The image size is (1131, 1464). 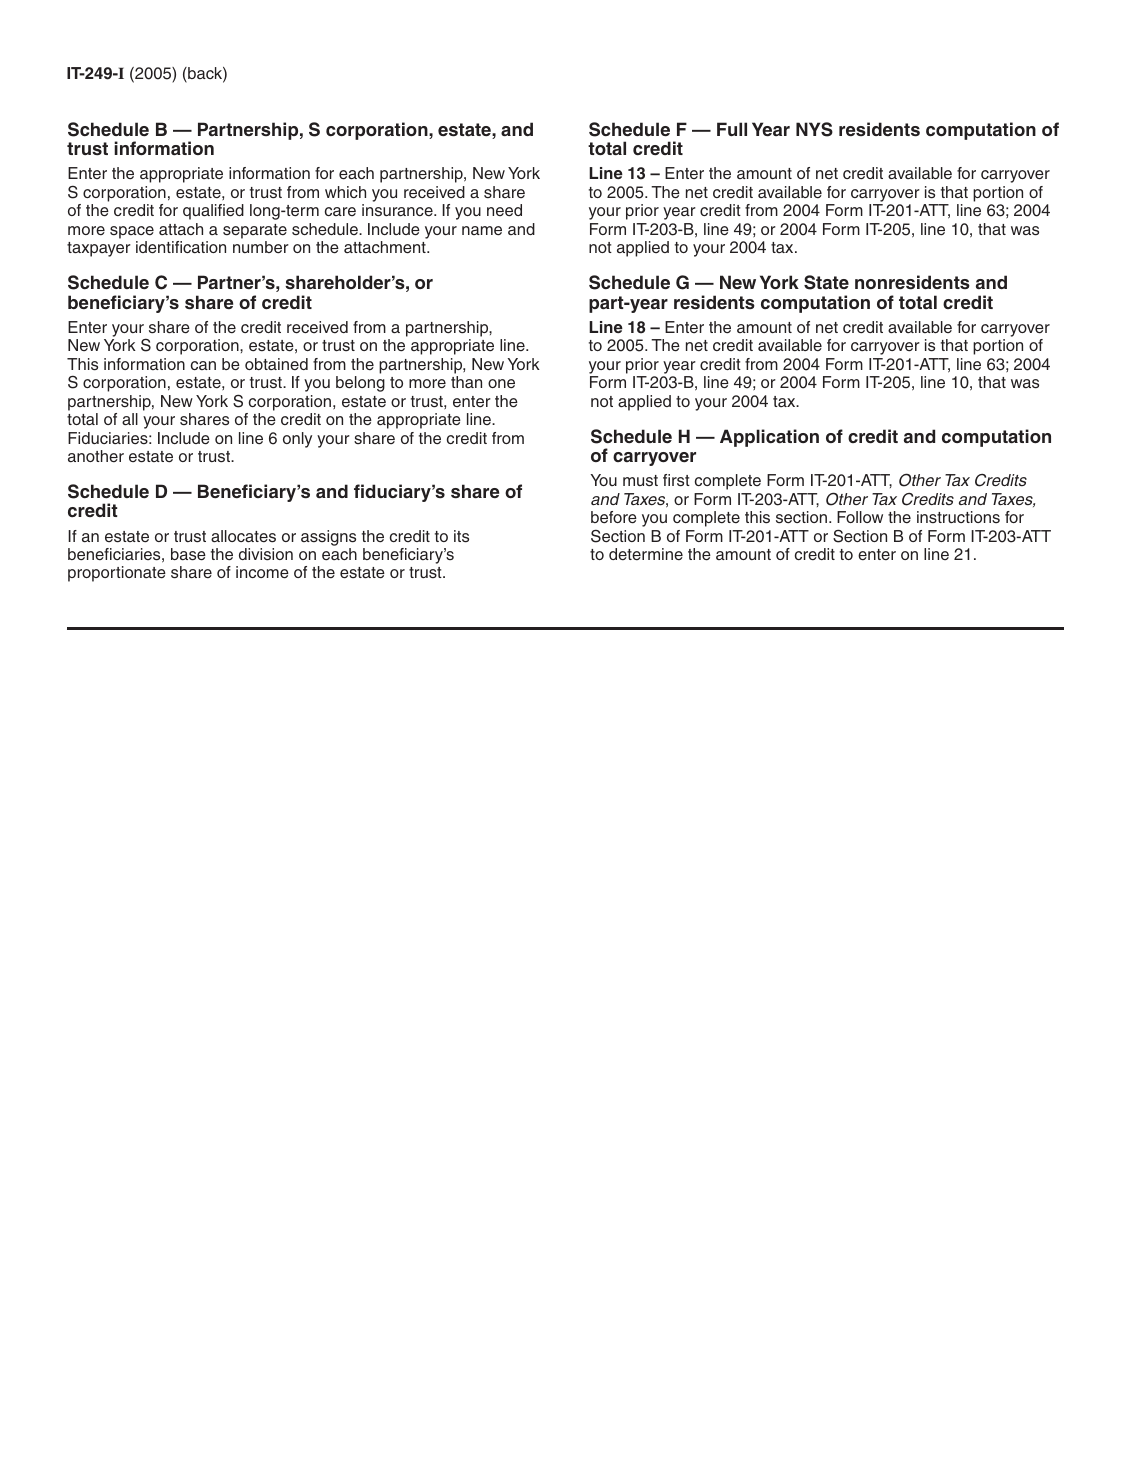 What do you see at coordinates (769, 438) in the screenshot?
I see `Application` at bounding box center [769, 438].
